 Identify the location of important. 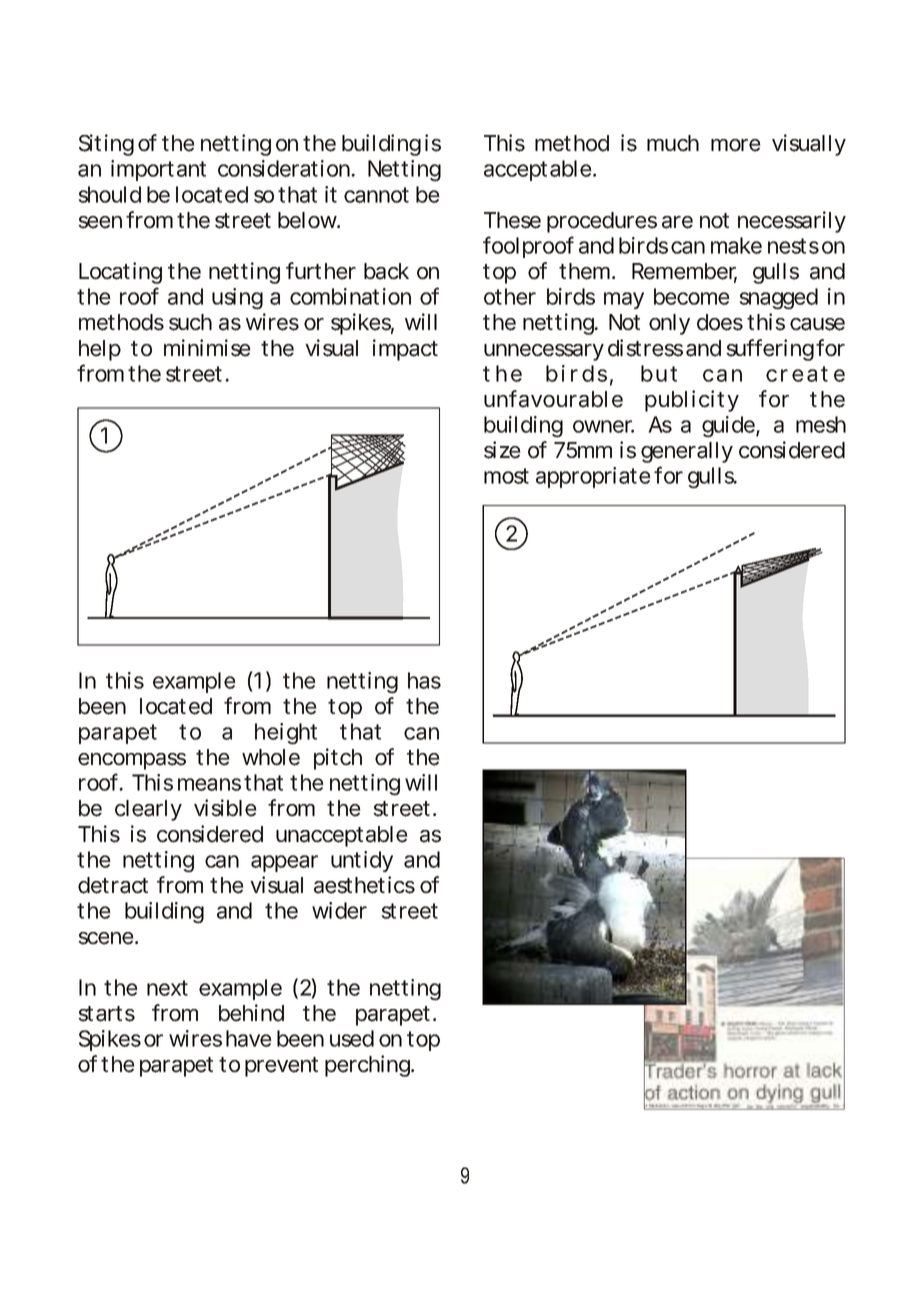
(158, 170).
